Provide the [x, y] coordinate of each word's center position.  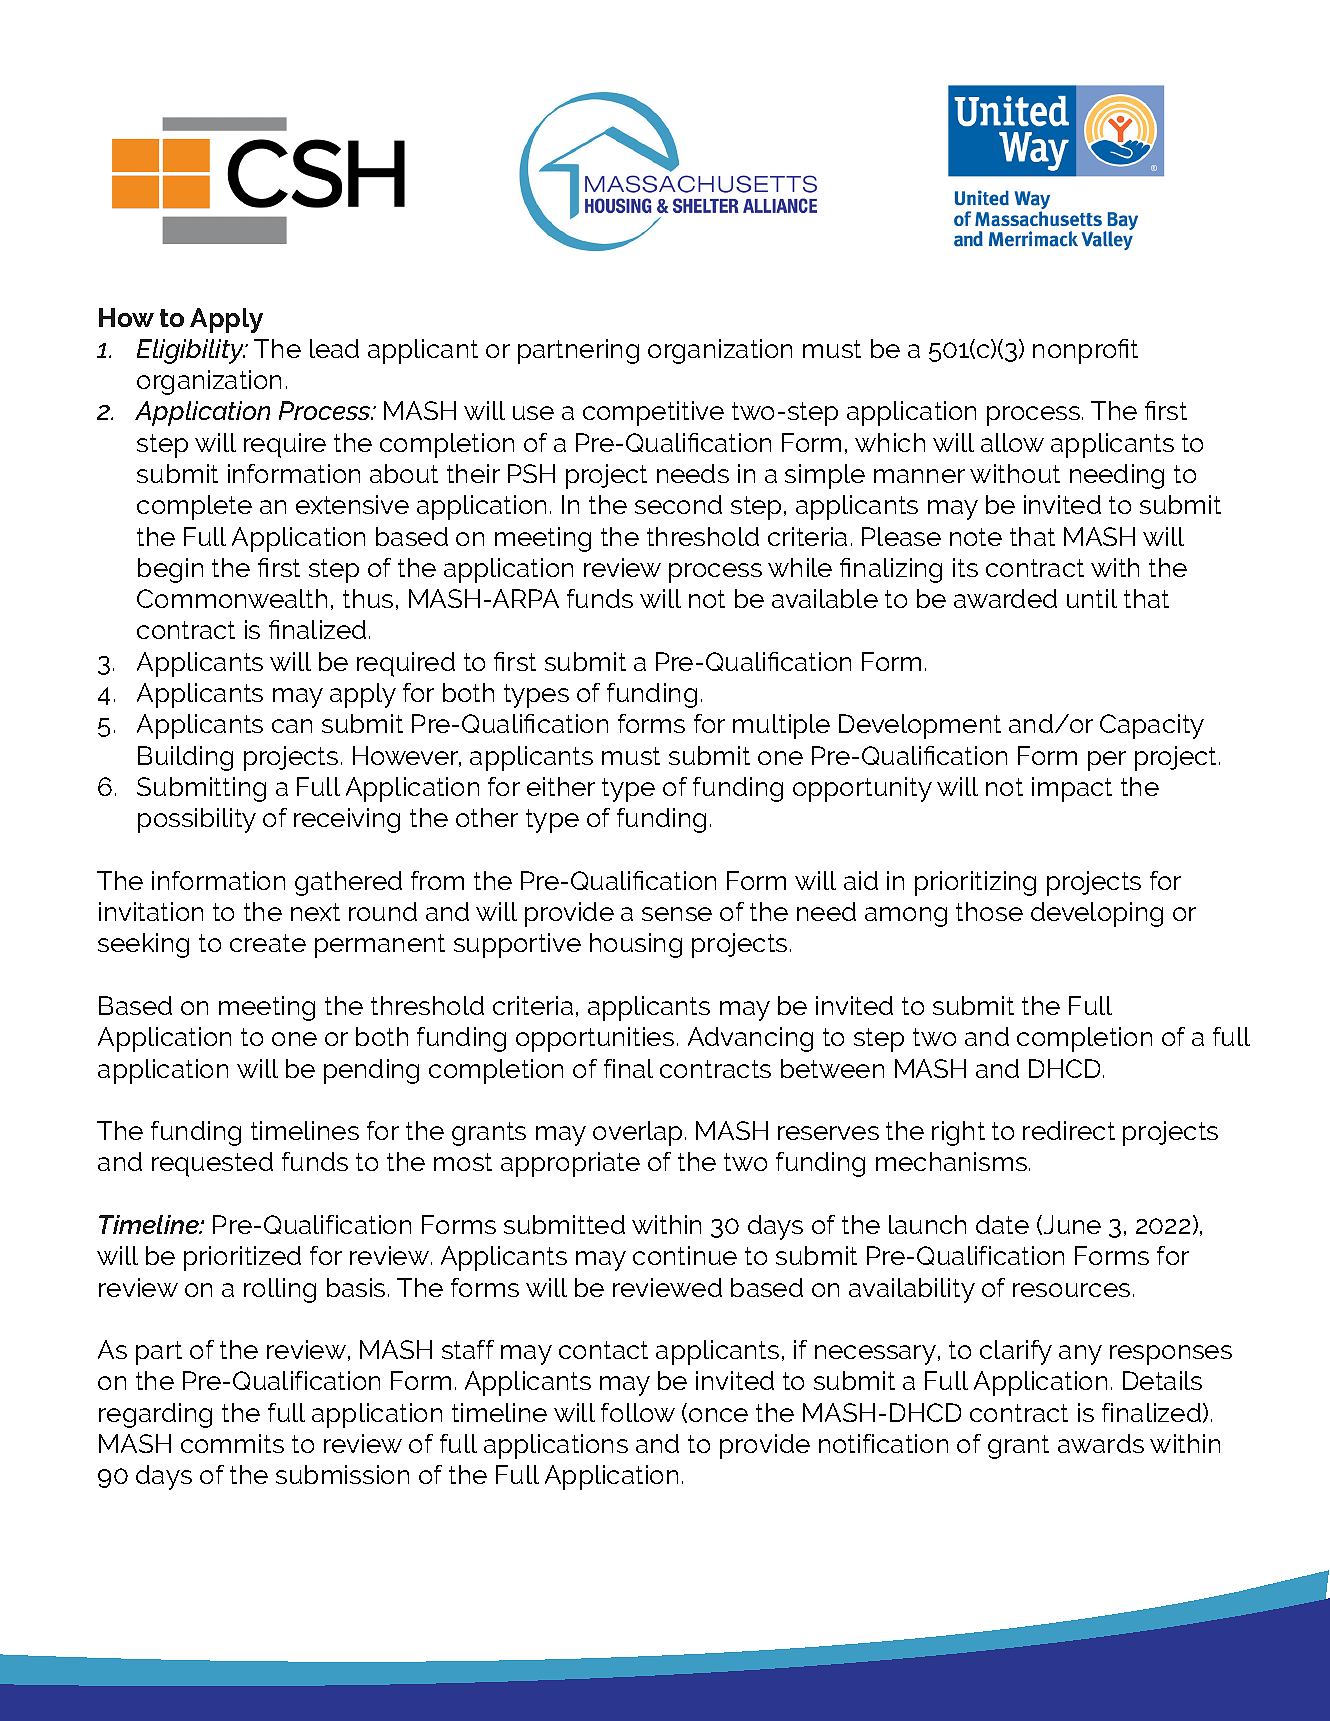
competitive [653, 413]
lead [334, 348]
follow [638, 1412]
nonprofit [1085, 351]
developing [1097, 914]
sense [677, 914]
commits [232, 1443]
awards [1101, 1443]
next [315, 912]
